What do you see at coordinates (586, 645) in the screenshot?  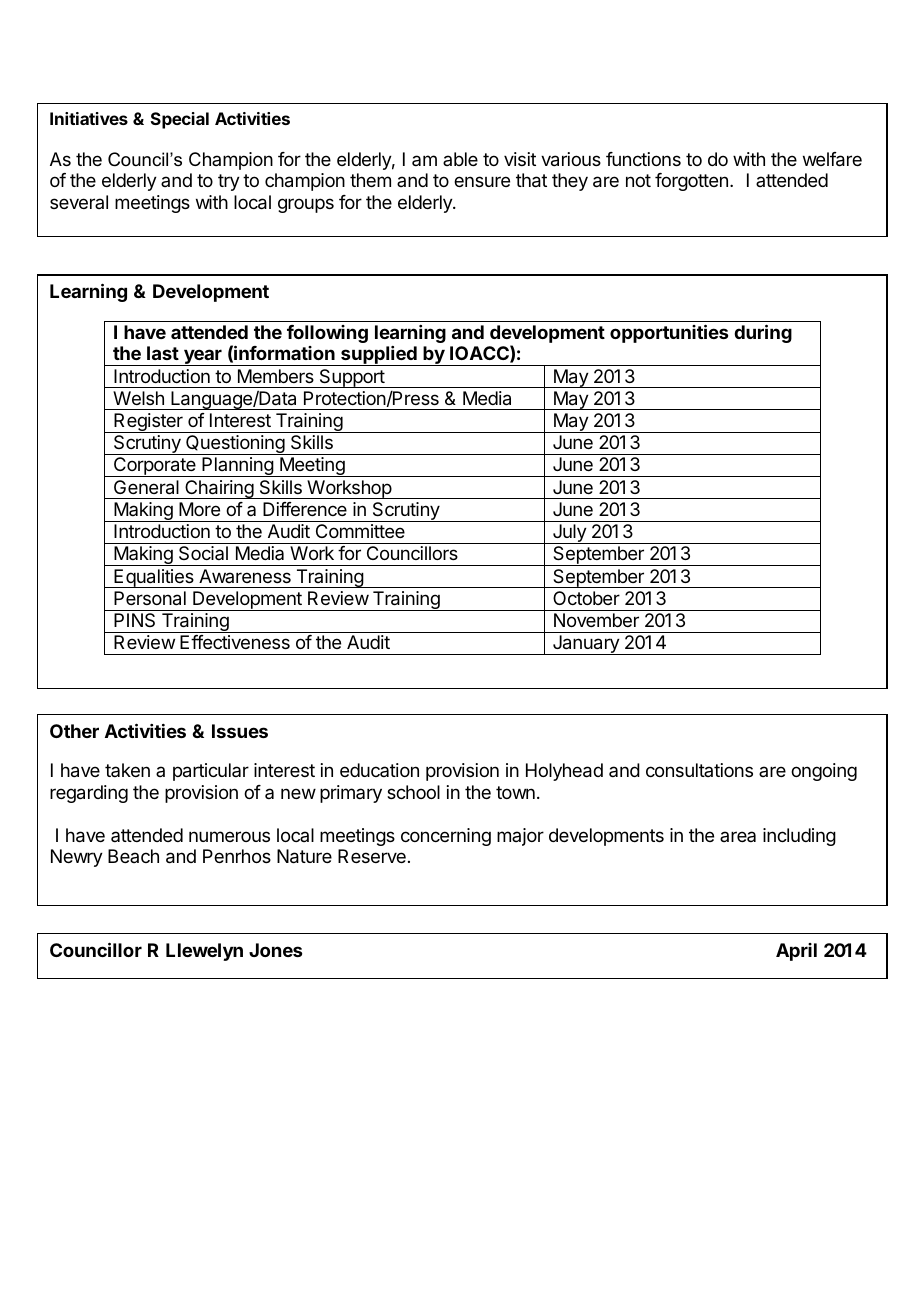 I see `January` at bounding box center [586, 645].
